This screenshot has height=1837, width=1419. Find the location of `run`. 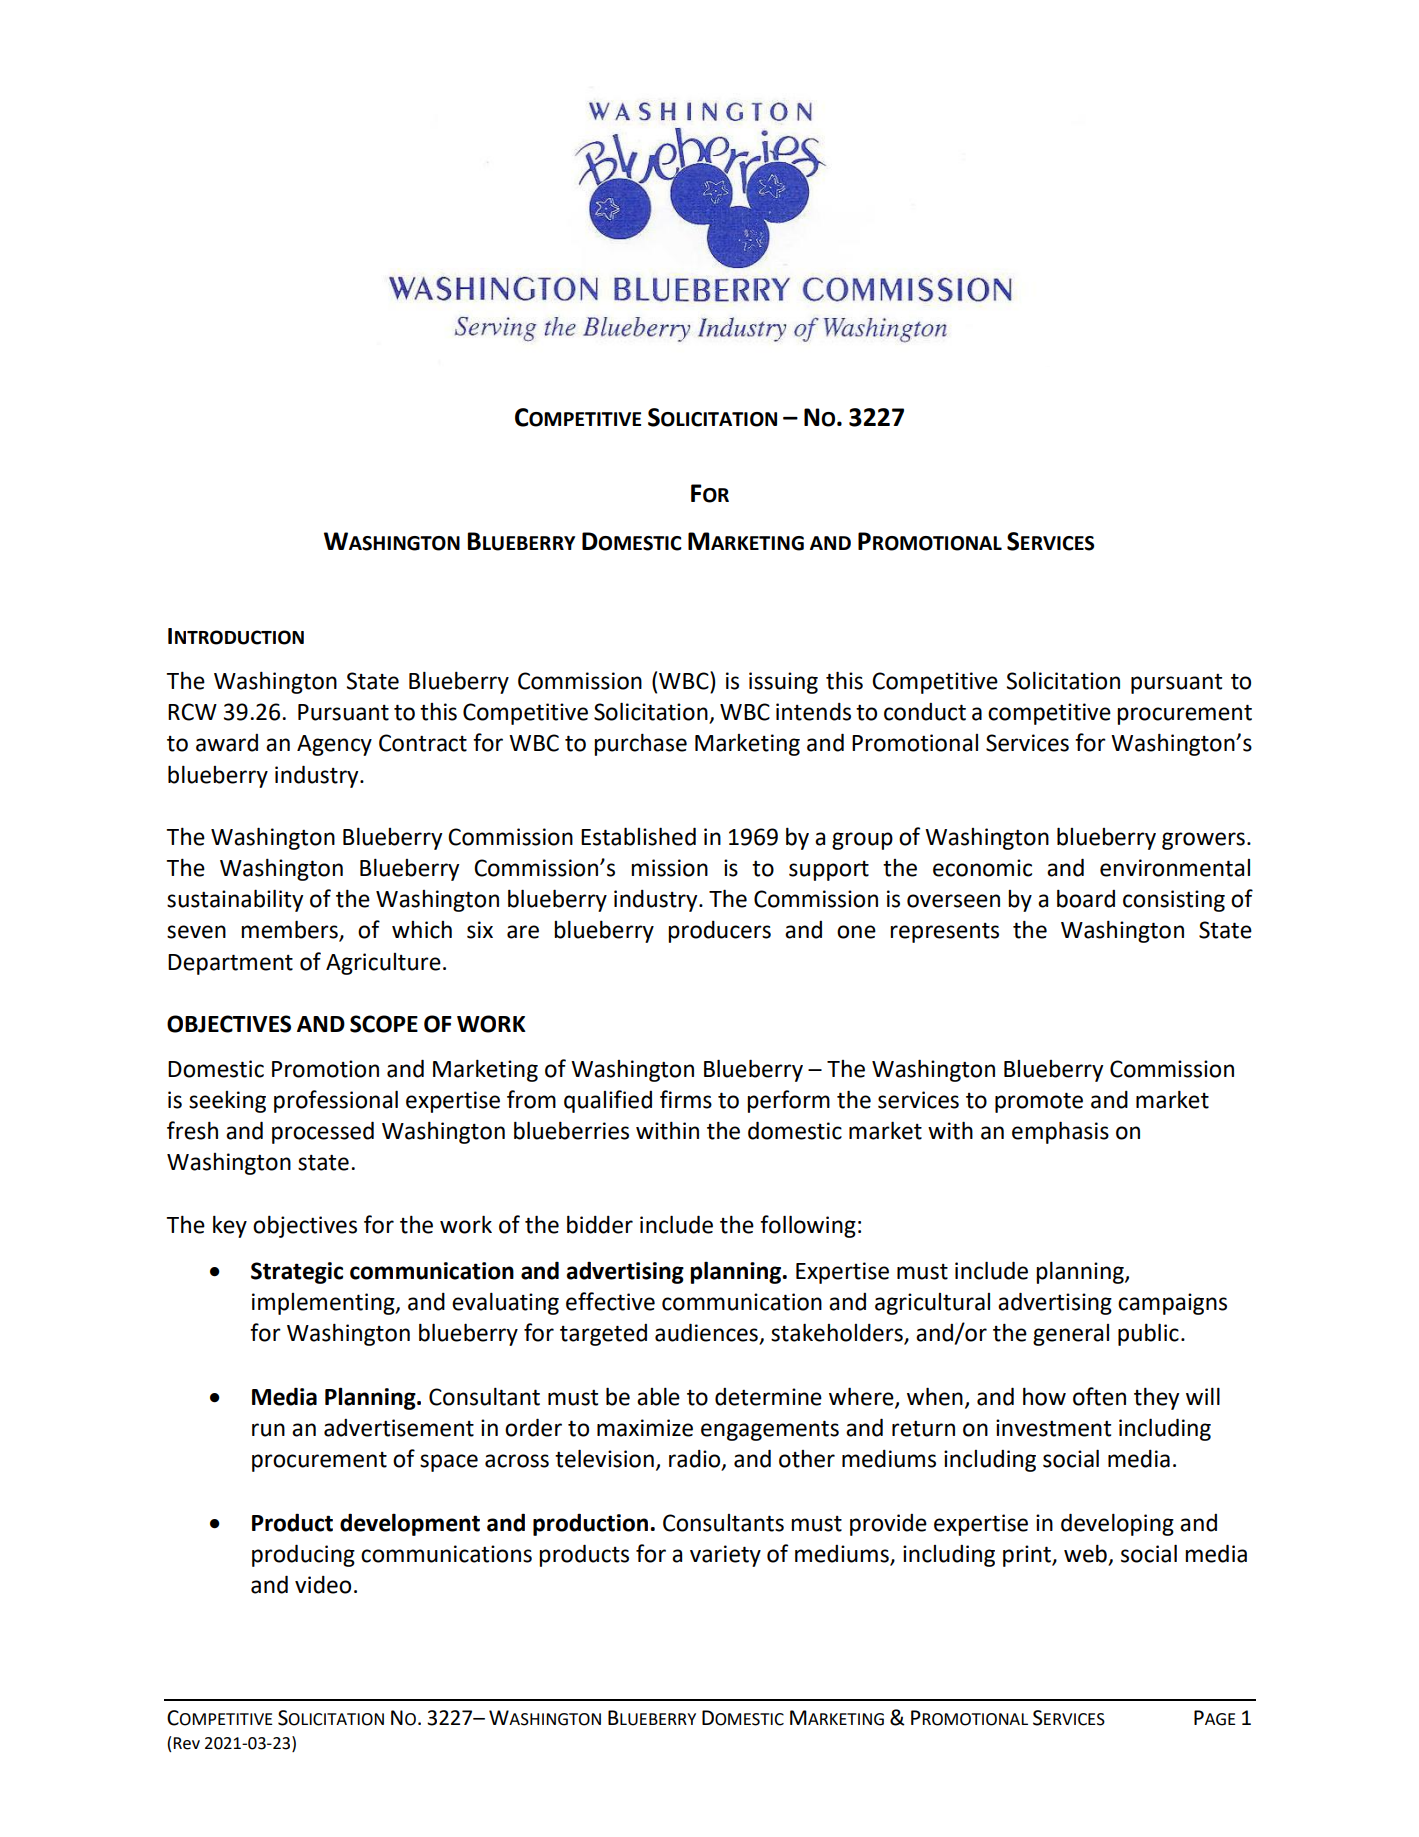

run is located at coordinates (268, 1430).
